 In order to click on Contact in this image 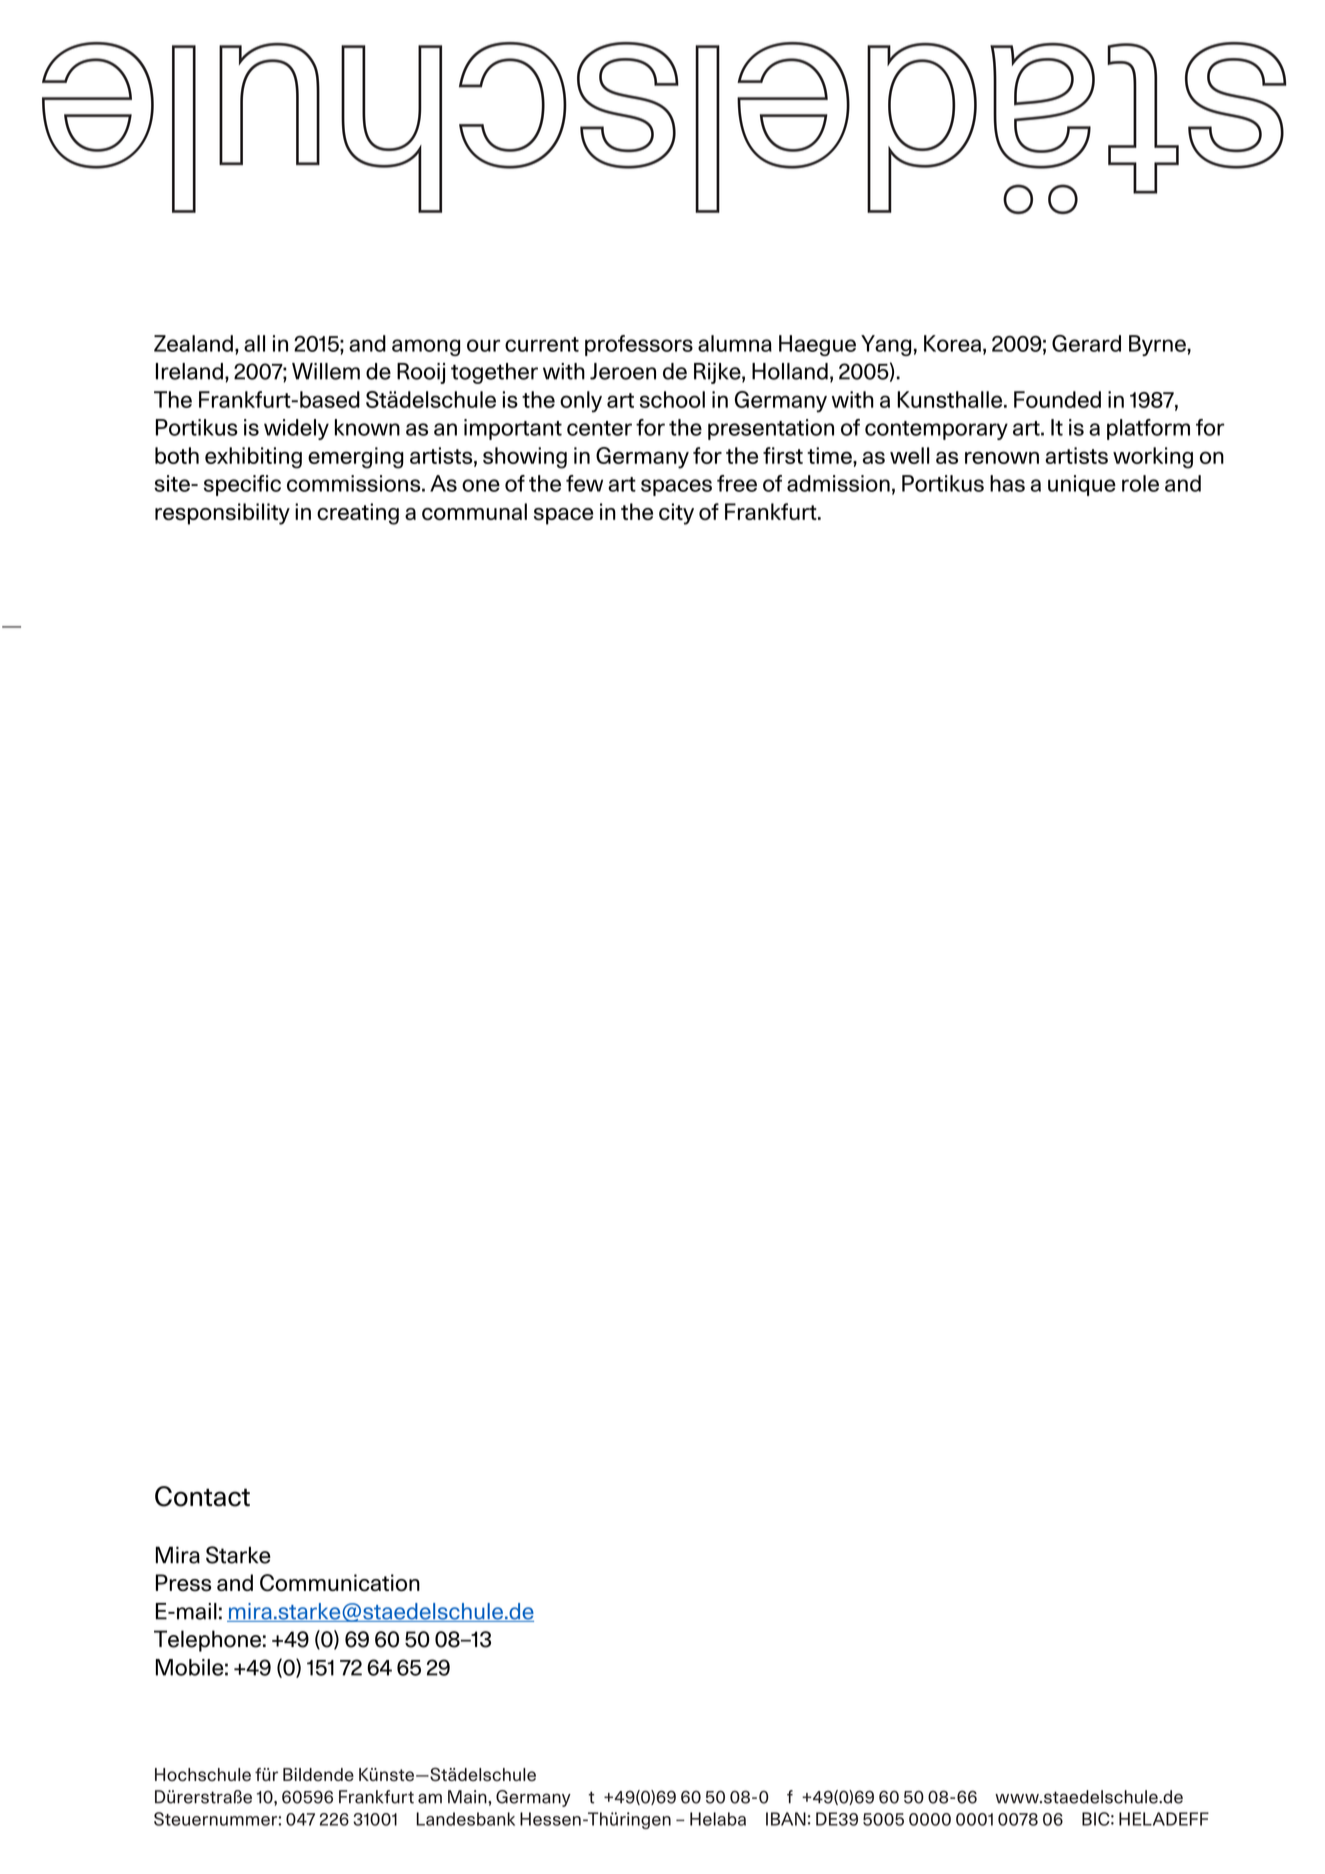, I will do `click(202, 1496)`.
